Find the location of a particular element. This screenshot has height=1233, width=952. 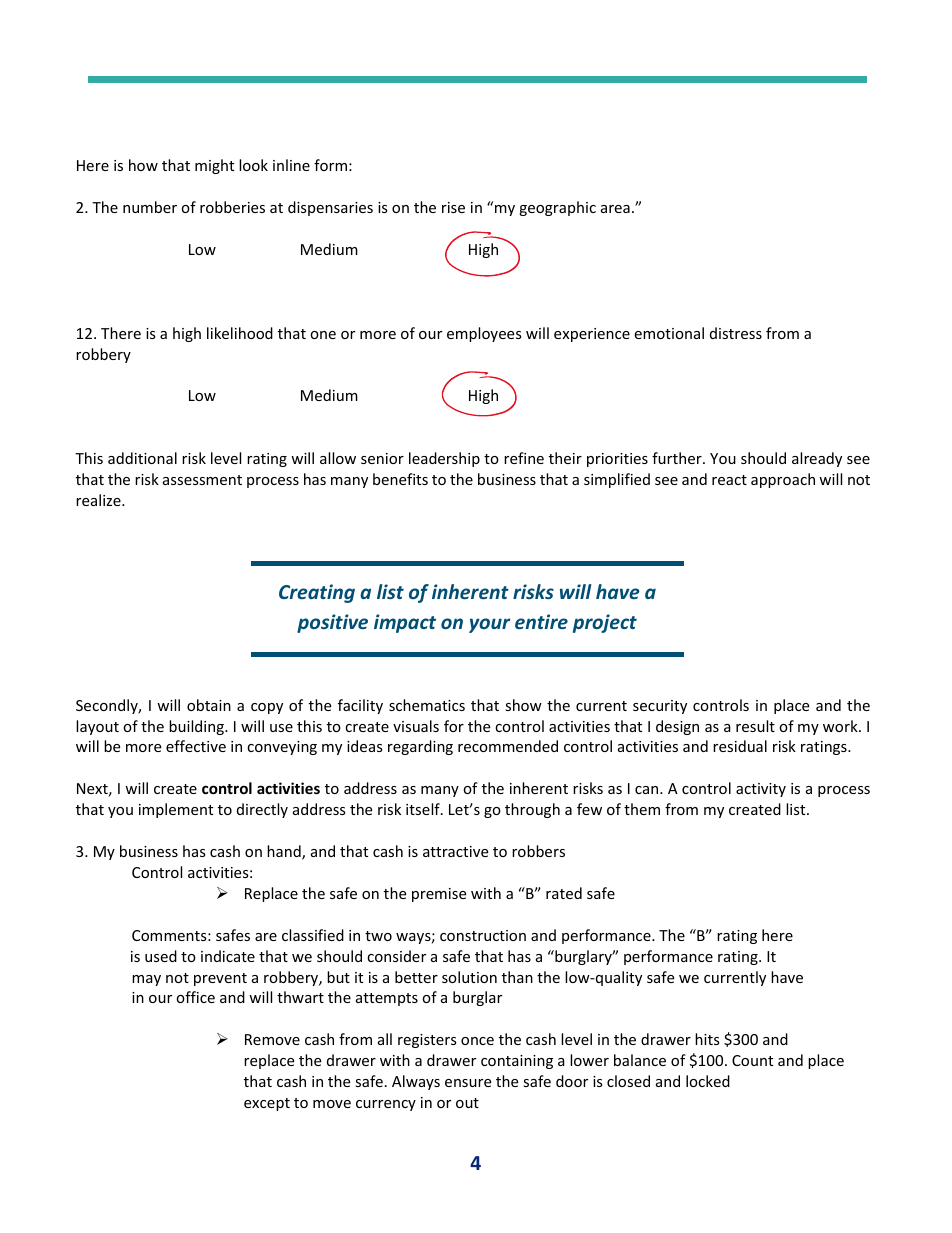

rise is located at coordinates (453, 207).
